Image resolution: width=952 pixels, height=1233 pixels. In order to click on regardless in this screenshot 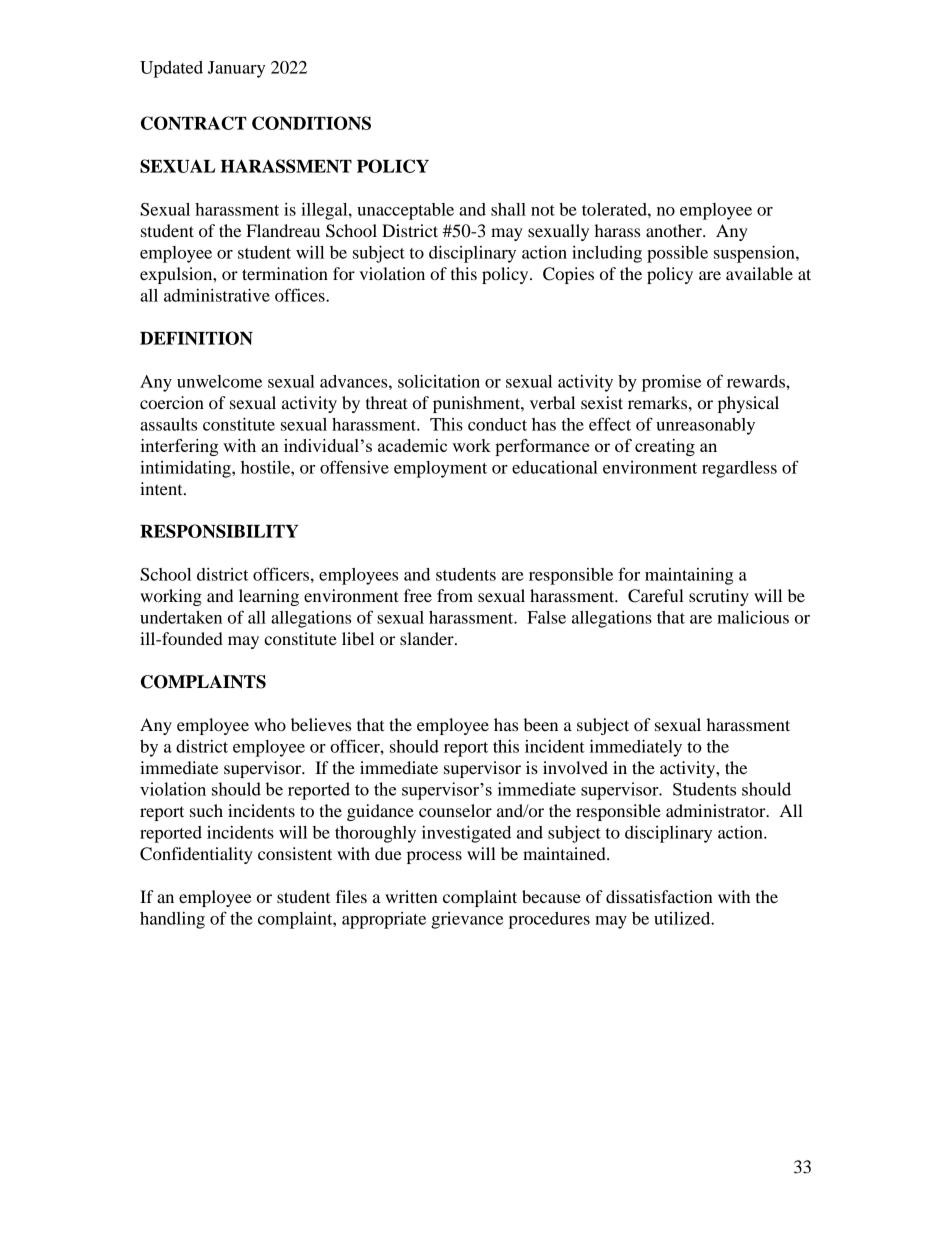, I will do `click(739, 469)`.
